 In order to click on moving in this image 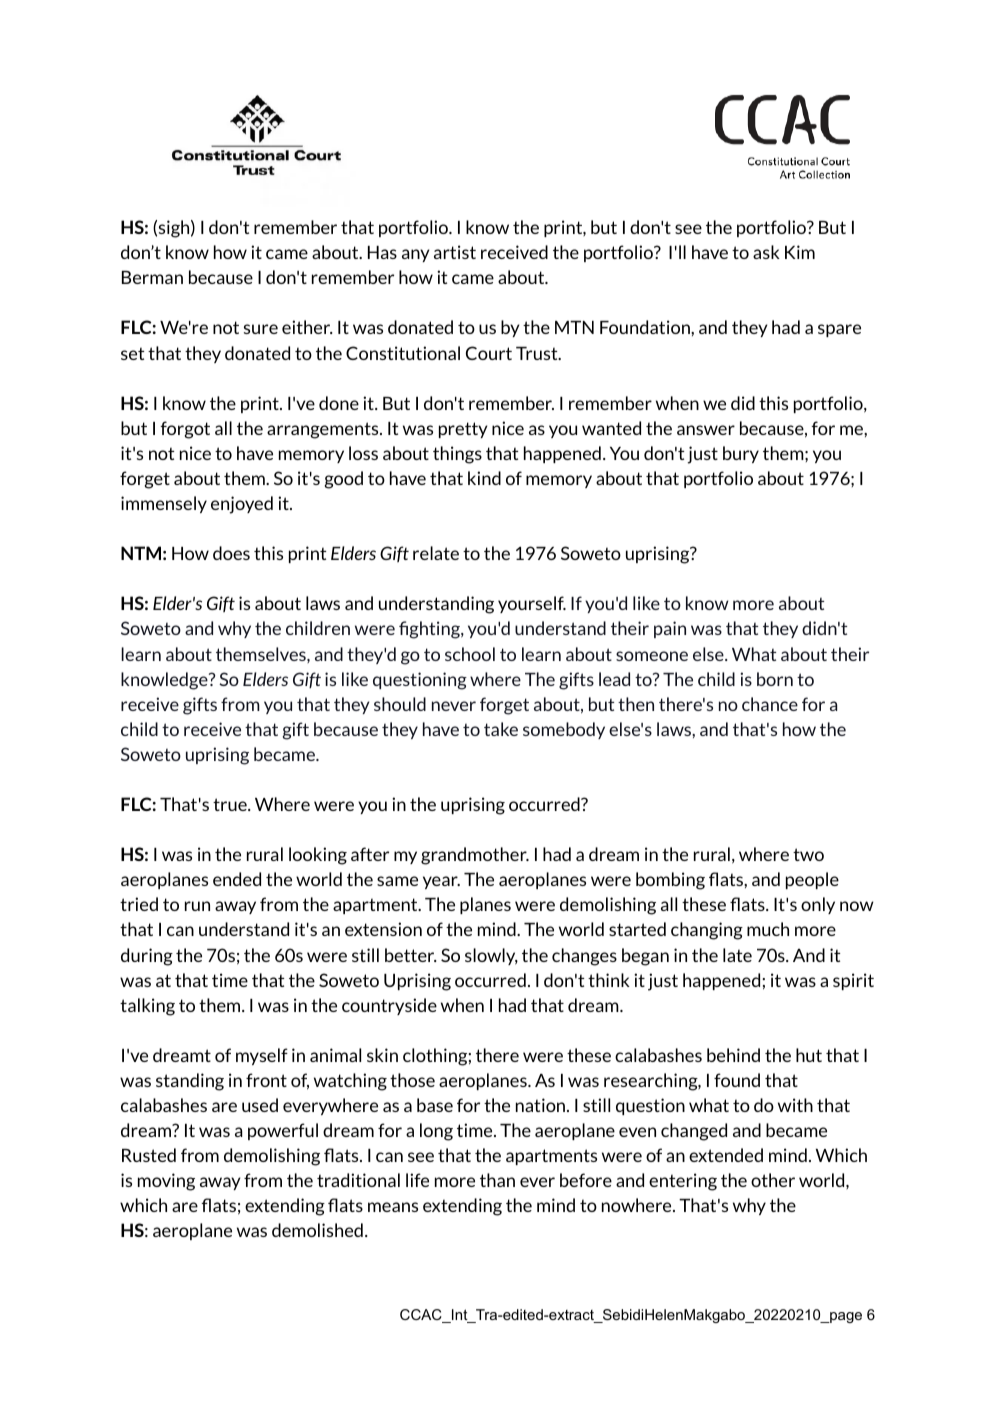, I will do `click(166, 1182)`.
